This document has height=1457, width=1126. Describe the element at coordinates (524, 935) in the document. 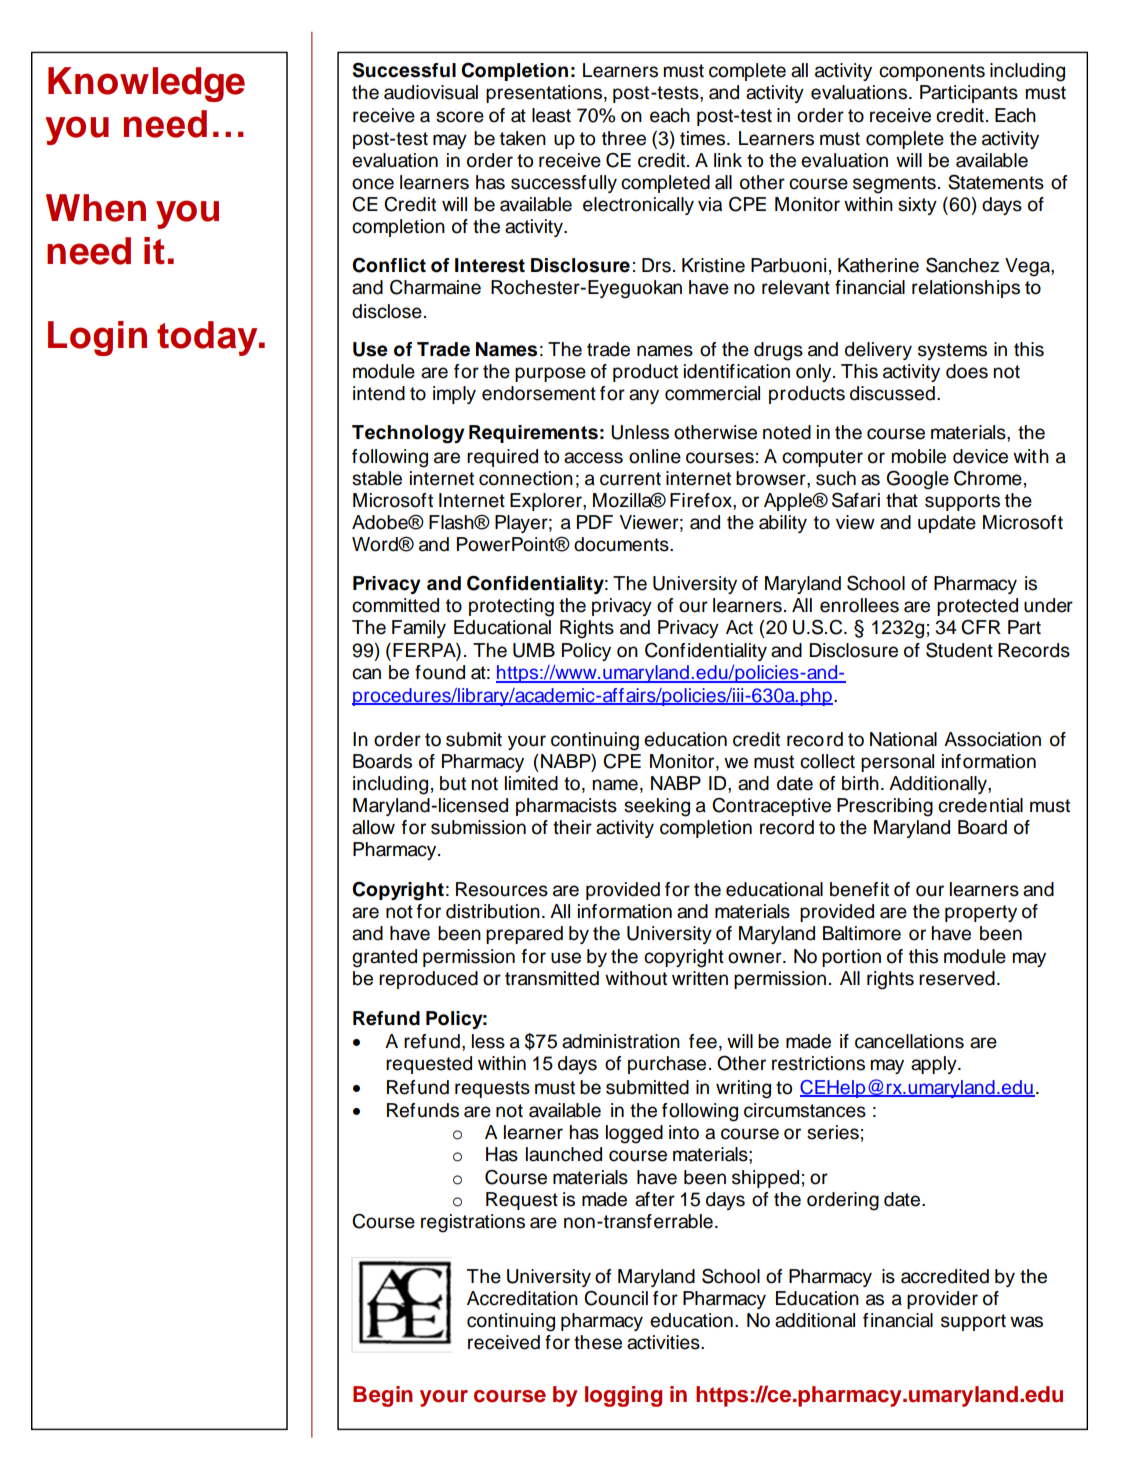

I see `prepared` at that location.
